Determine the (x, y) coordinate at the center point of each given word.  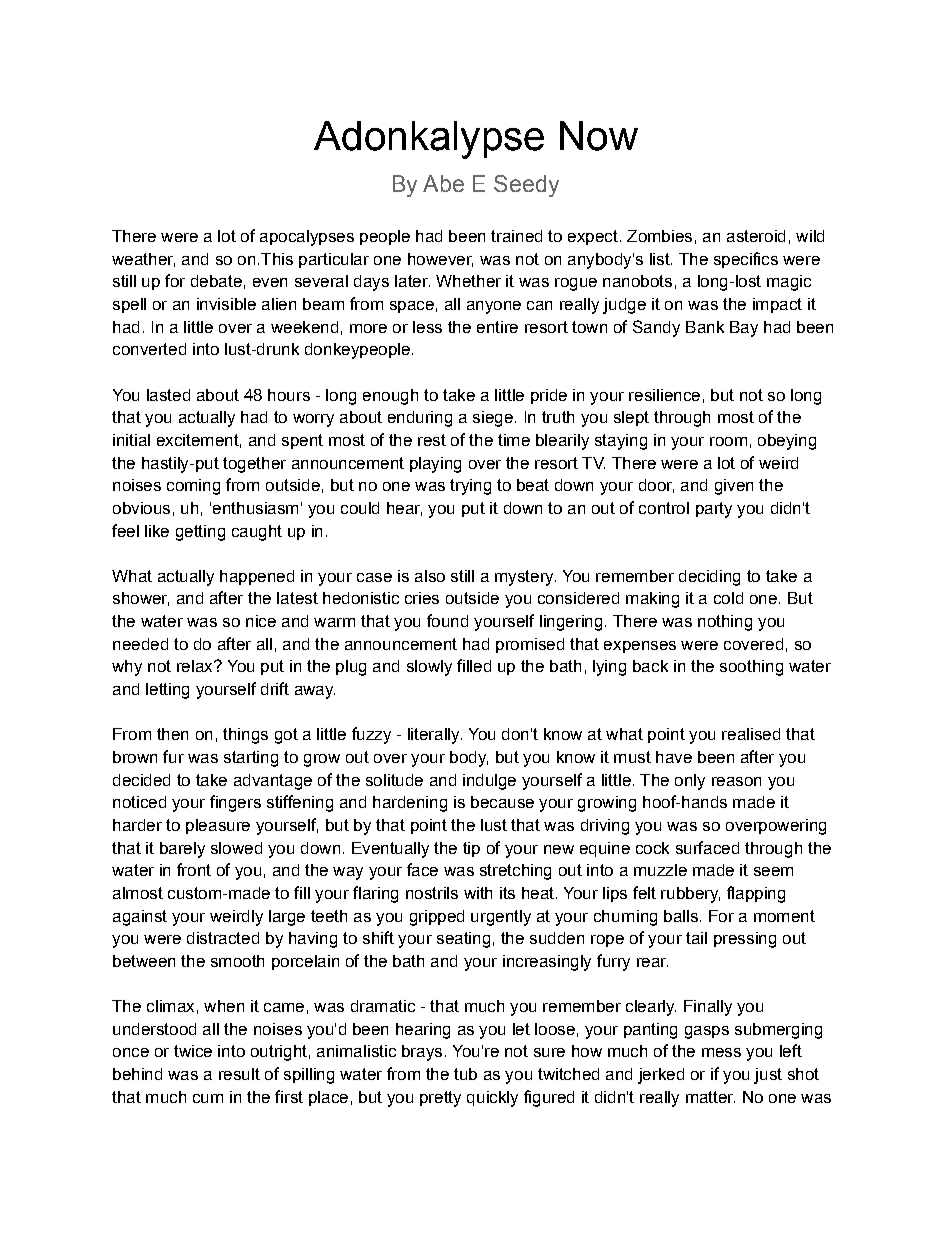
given (734, 487)
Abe (443, 183)
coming (193, 487)
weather (143, 260)
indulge (489, 782)
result (239, 1074)
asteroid (756, 236)
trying (470, 487)
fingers (235, 803)
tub (465, 1074)
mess (721, 1052)
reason (736, 781)
